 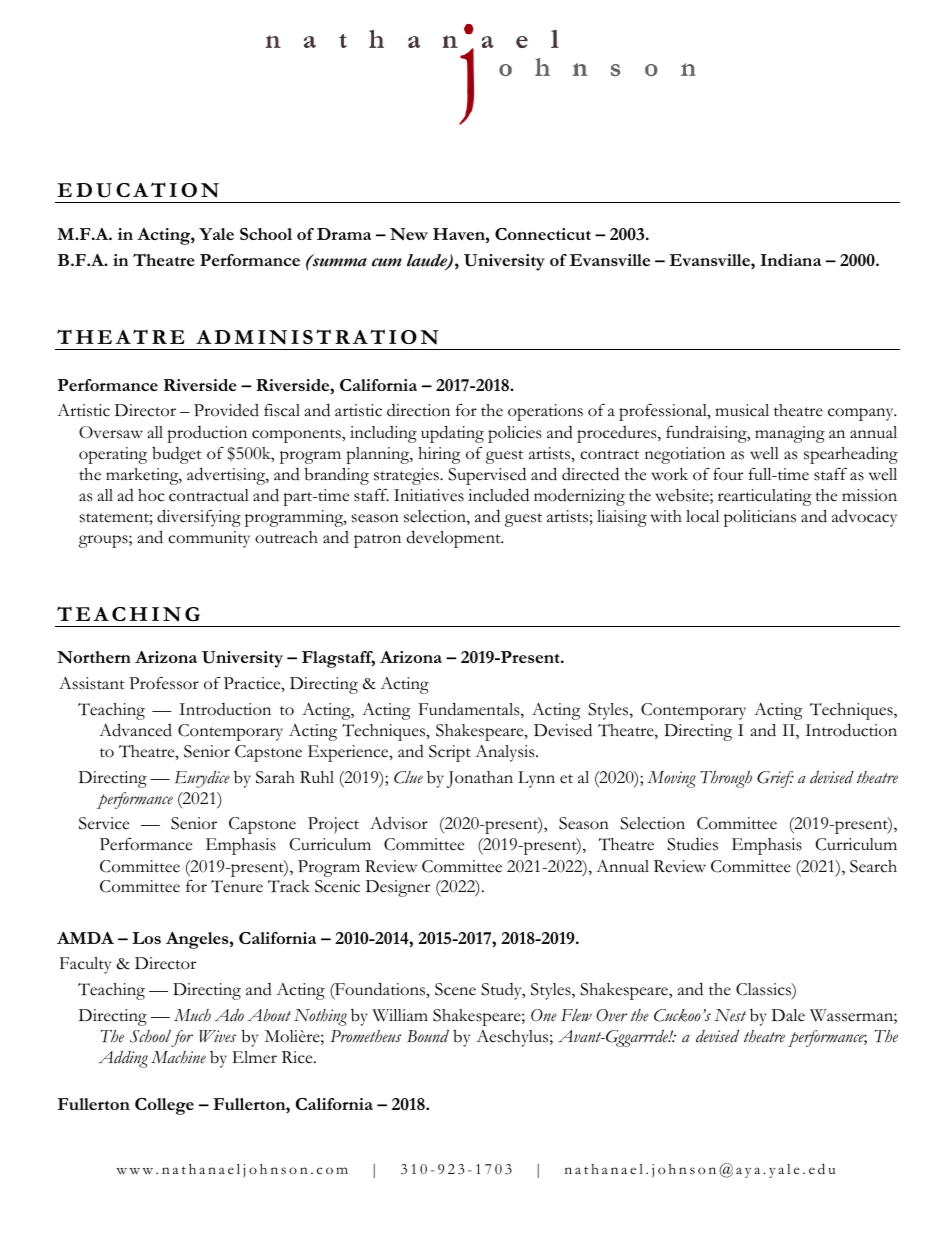 I want to click on Connecticut, so click(x=543, y=234).
